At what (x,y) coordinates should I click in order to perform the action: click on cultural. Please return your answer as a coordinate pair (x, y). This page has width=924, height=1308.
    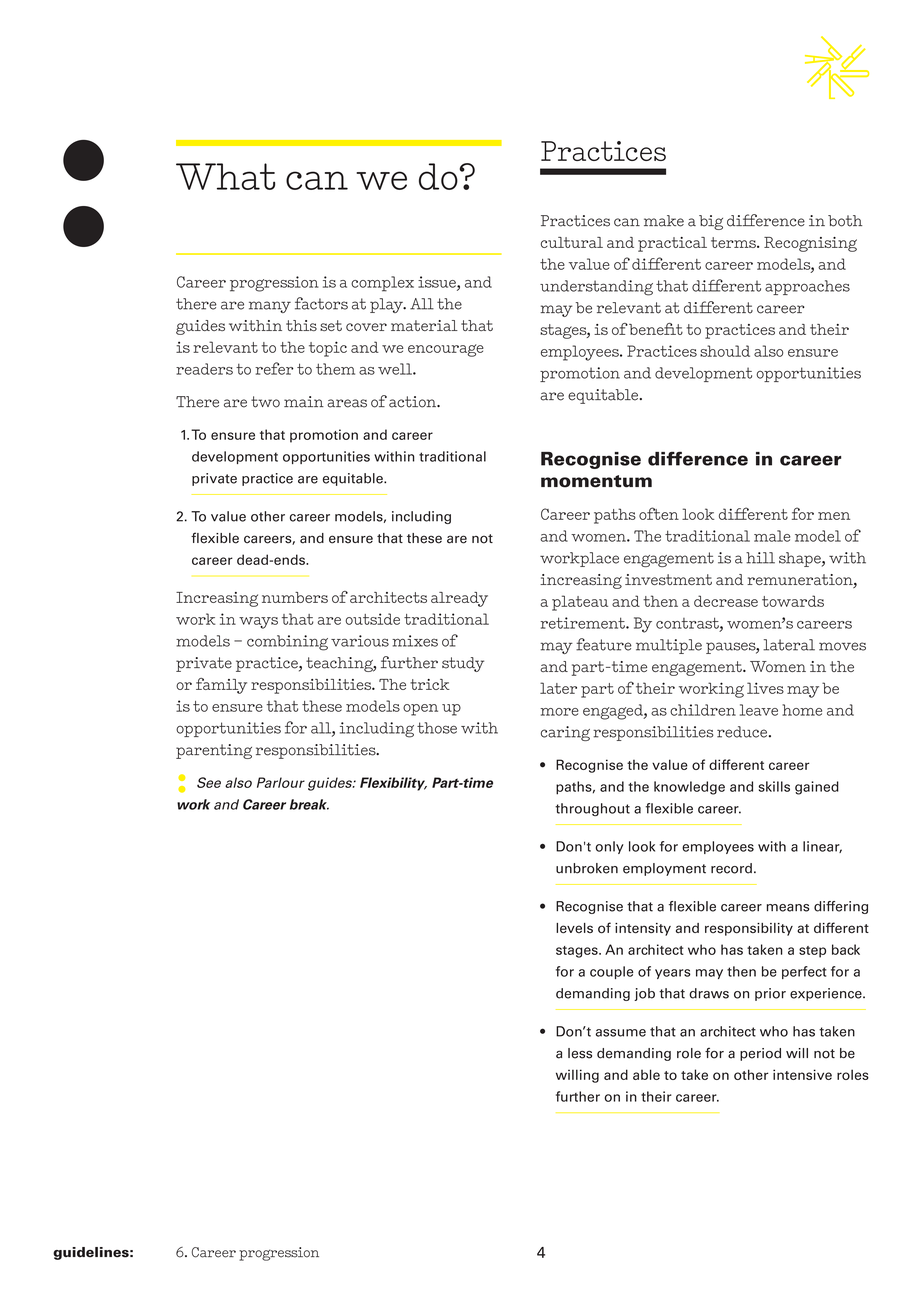
    Looking at the image, I should click on (572, 242).
